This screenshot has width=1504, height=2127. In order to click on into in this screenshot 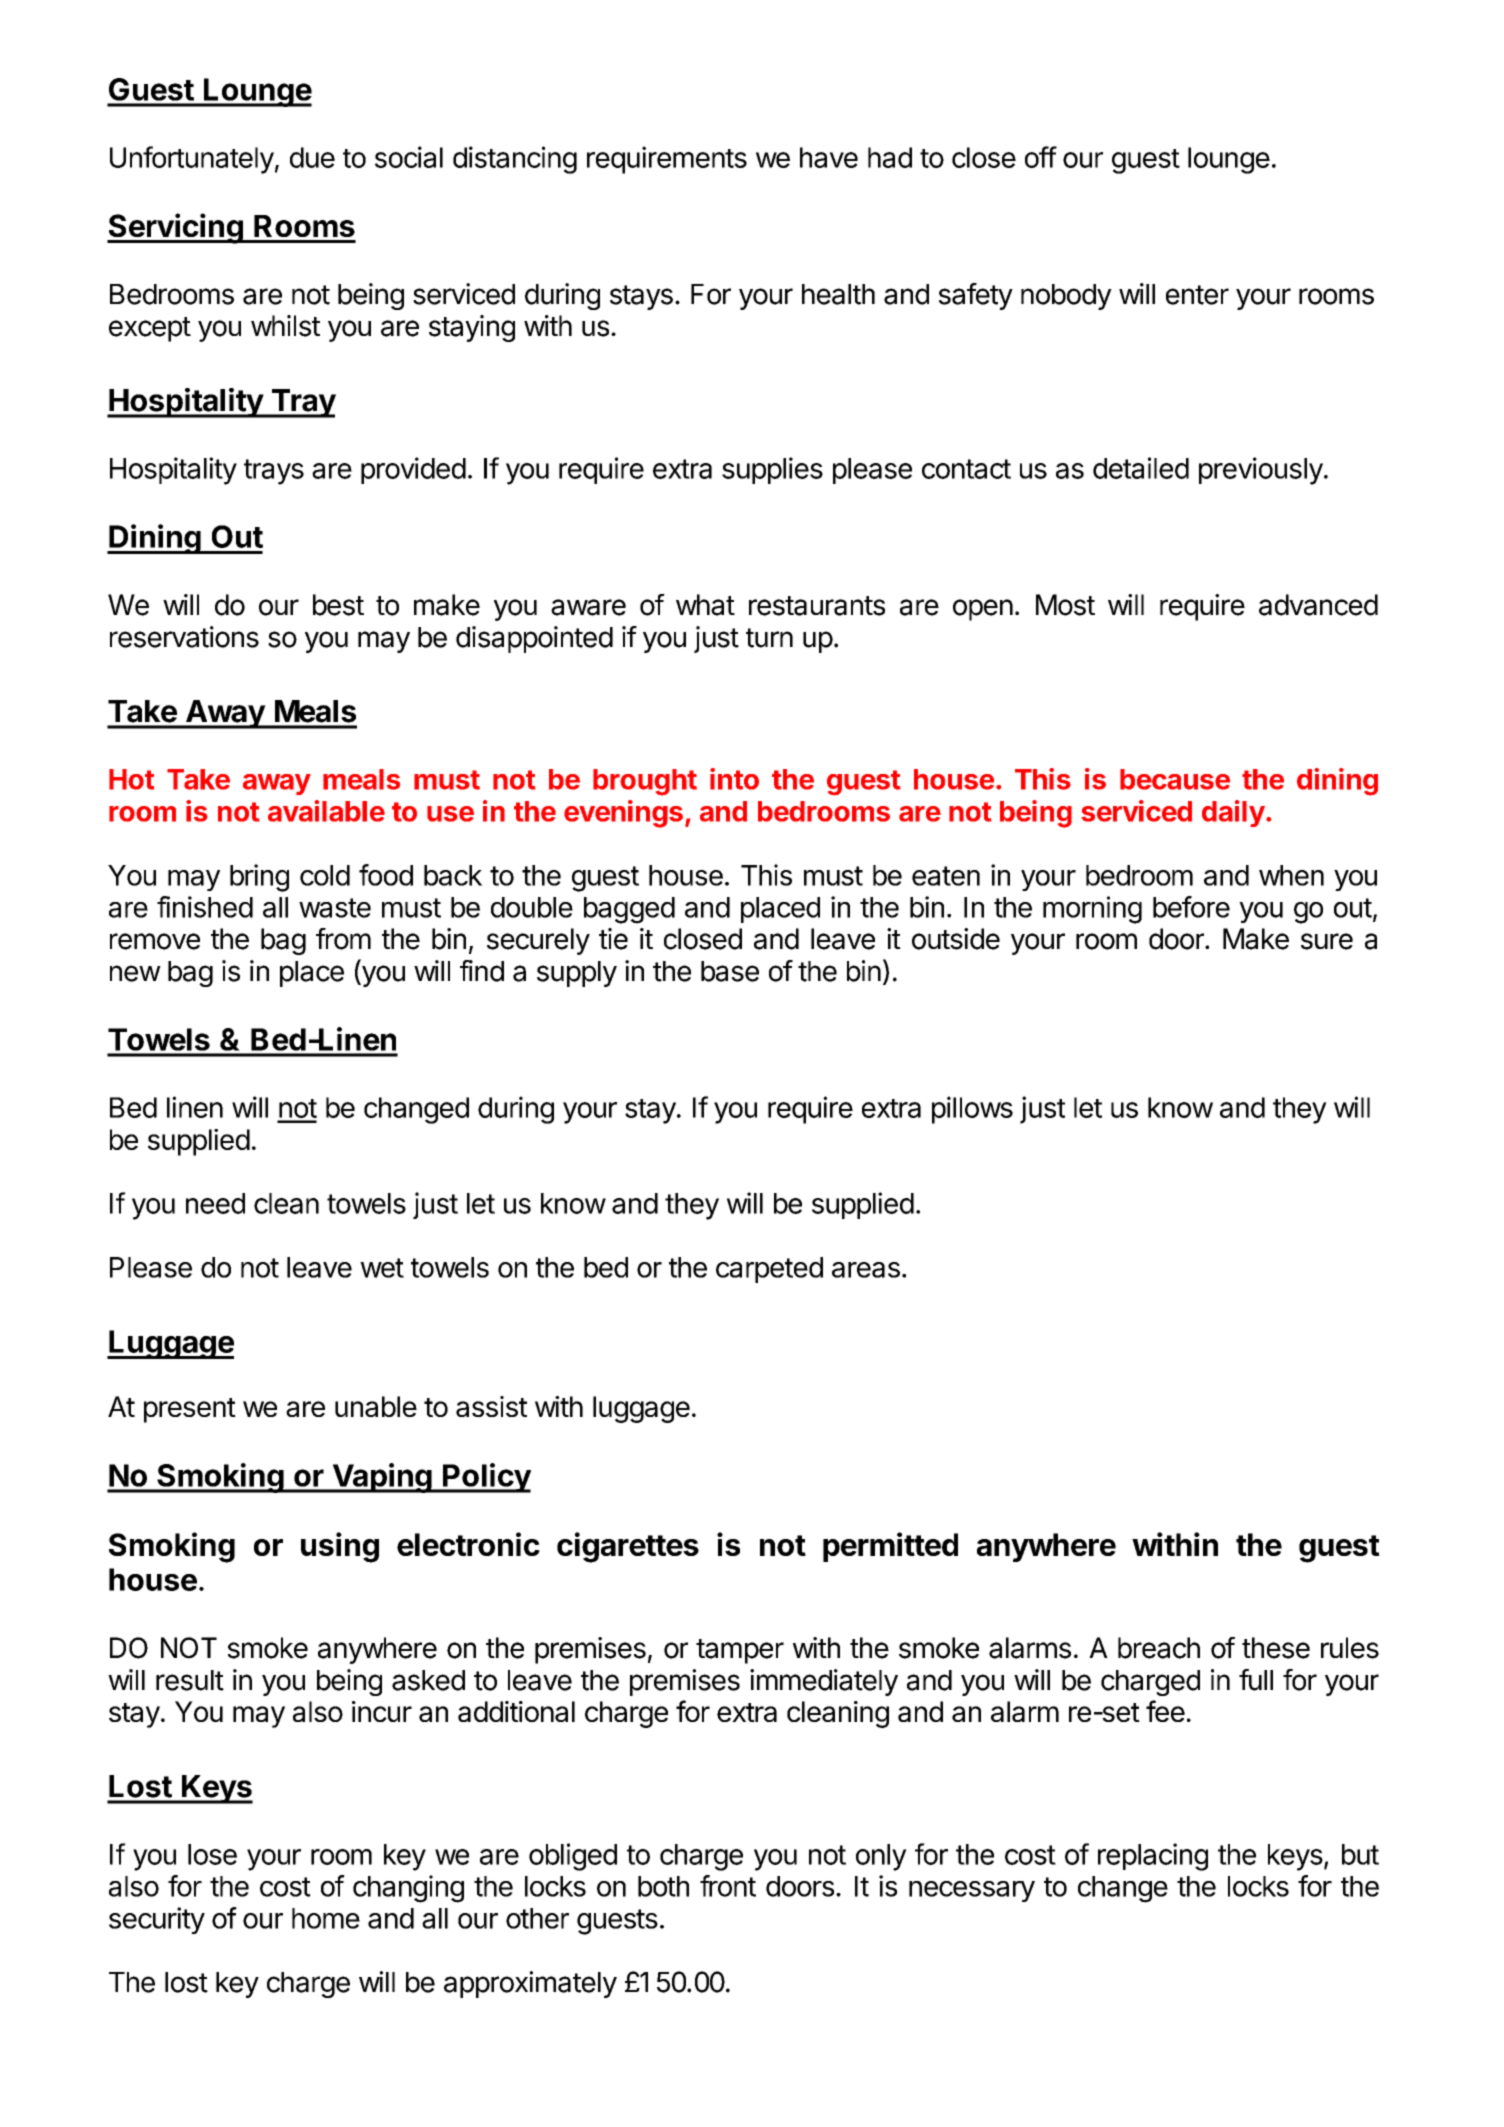, I will do `click(734, 779)`.
